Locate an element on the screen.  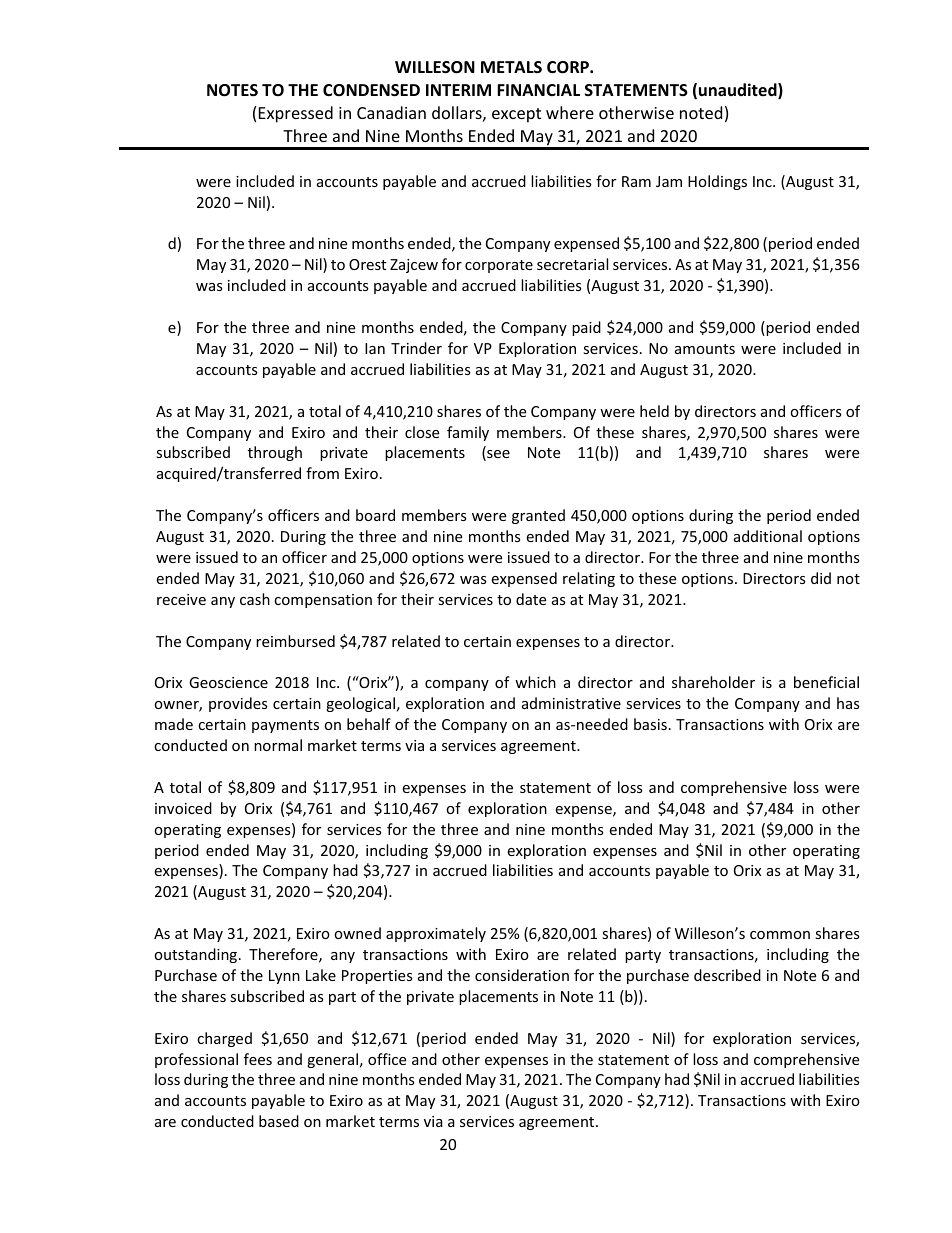
except is located at coordinates (516, 115).
